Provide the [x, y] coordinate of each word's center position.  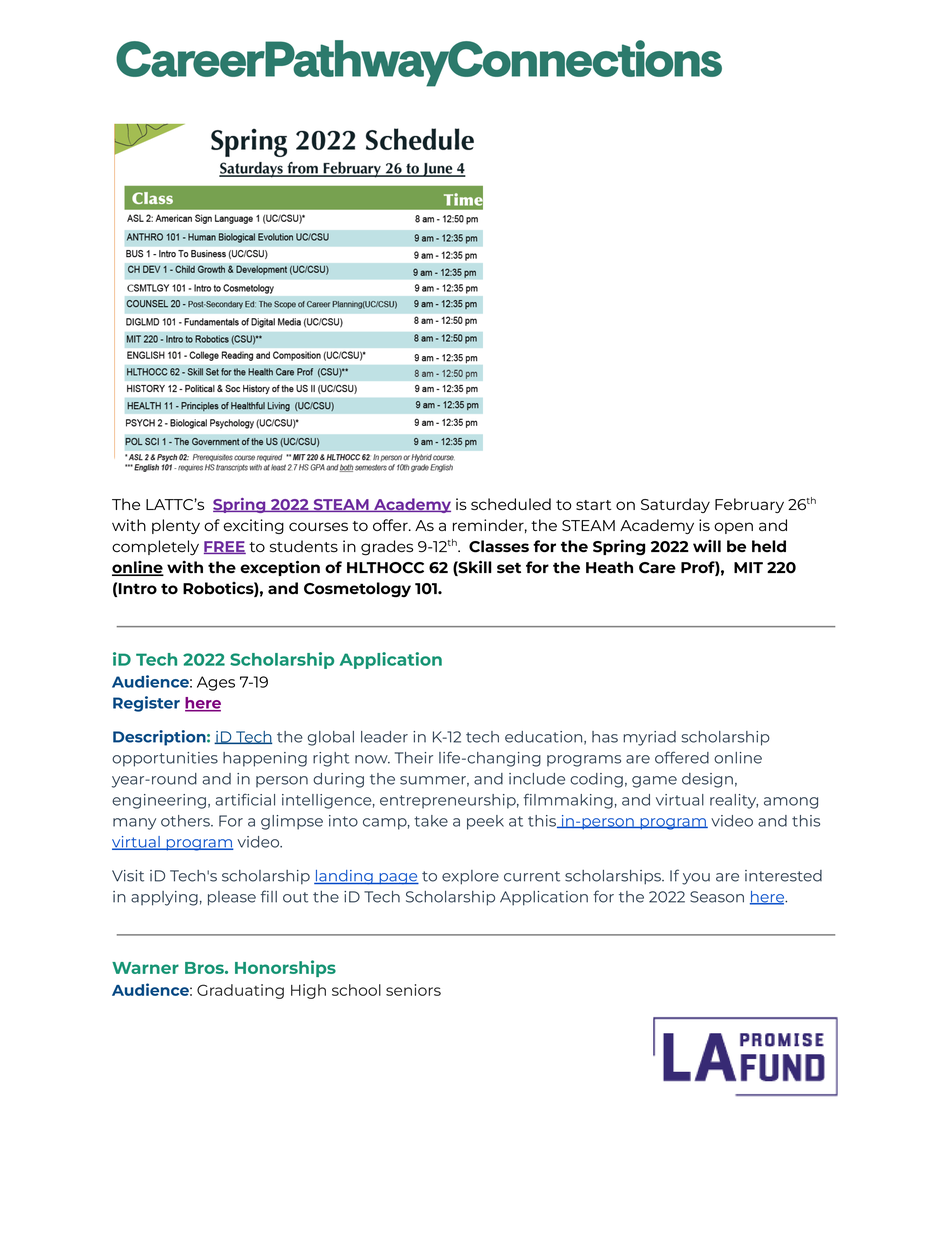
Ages [216, 683]
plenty [176, 526]
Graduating [240, 991]
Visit [128, 876]
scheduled [511, 504]
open [733, 528]
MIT [748, 567]
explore [470, 877]
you [696, 879]
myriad [649, 738]
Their [414, 758]
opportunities [165, 759]
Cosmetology [357, 590]
